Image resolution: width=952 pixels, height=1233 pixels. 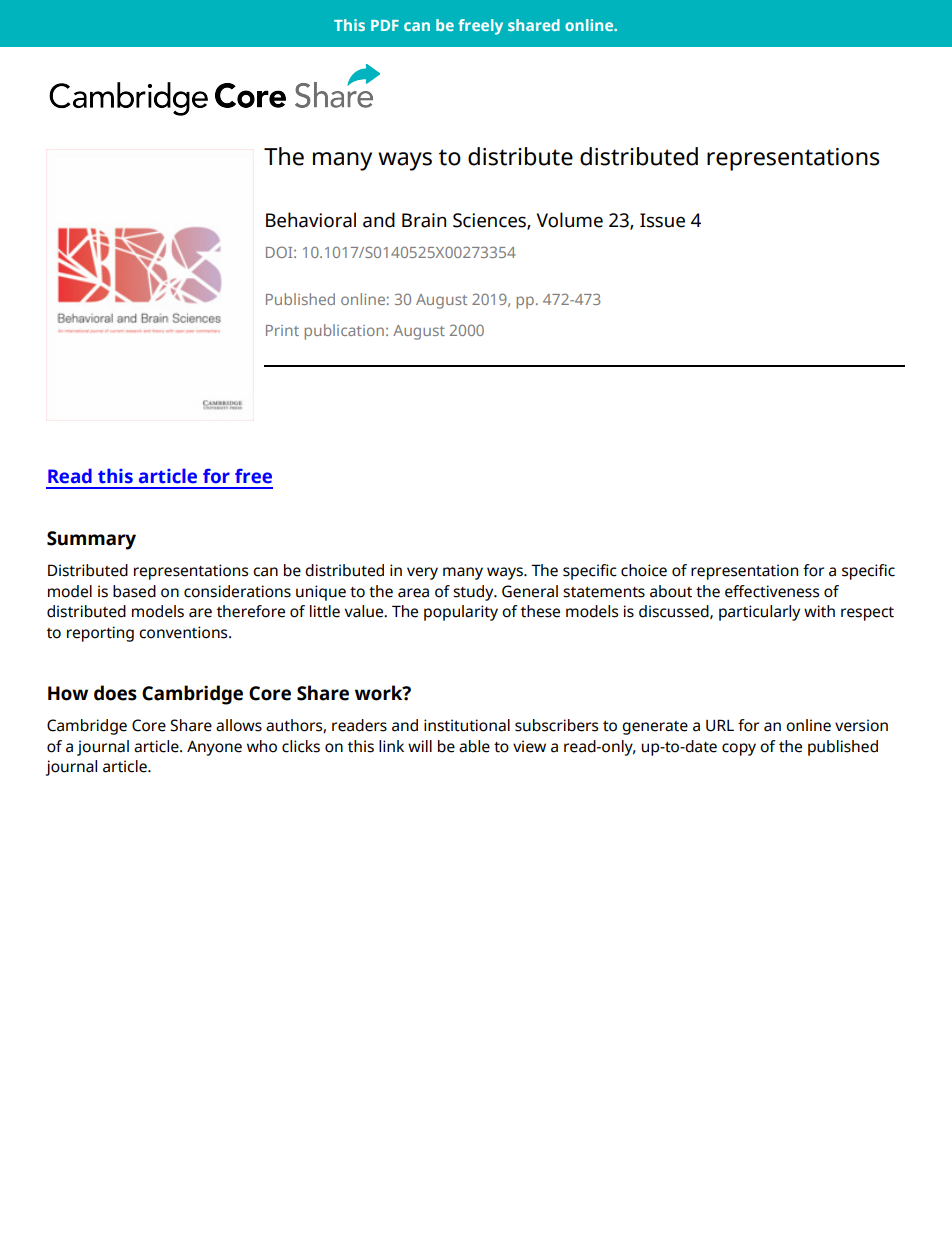 What do you see at coordinates (772, 591) in the screenshot?
I see `effectiveness` at bounding box center [772, 591].
